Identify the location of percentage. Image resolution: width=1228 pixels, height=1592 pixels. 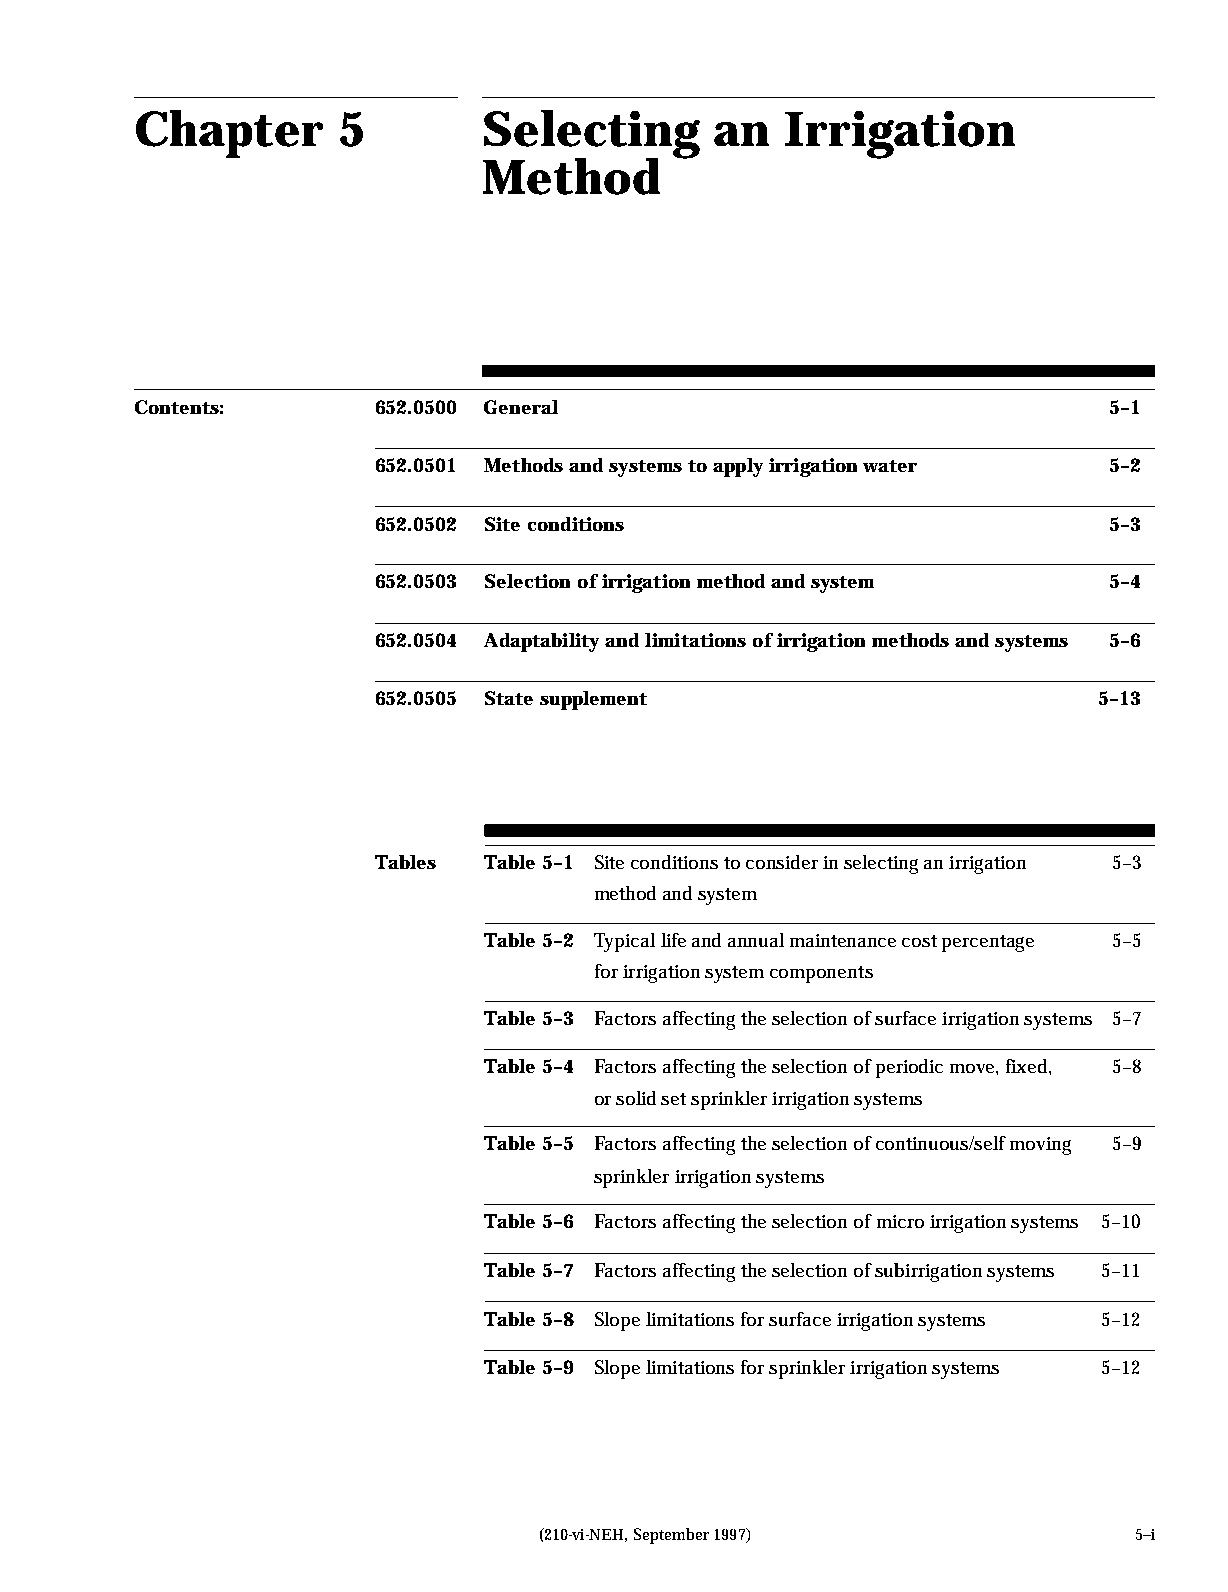
(988, 943).
